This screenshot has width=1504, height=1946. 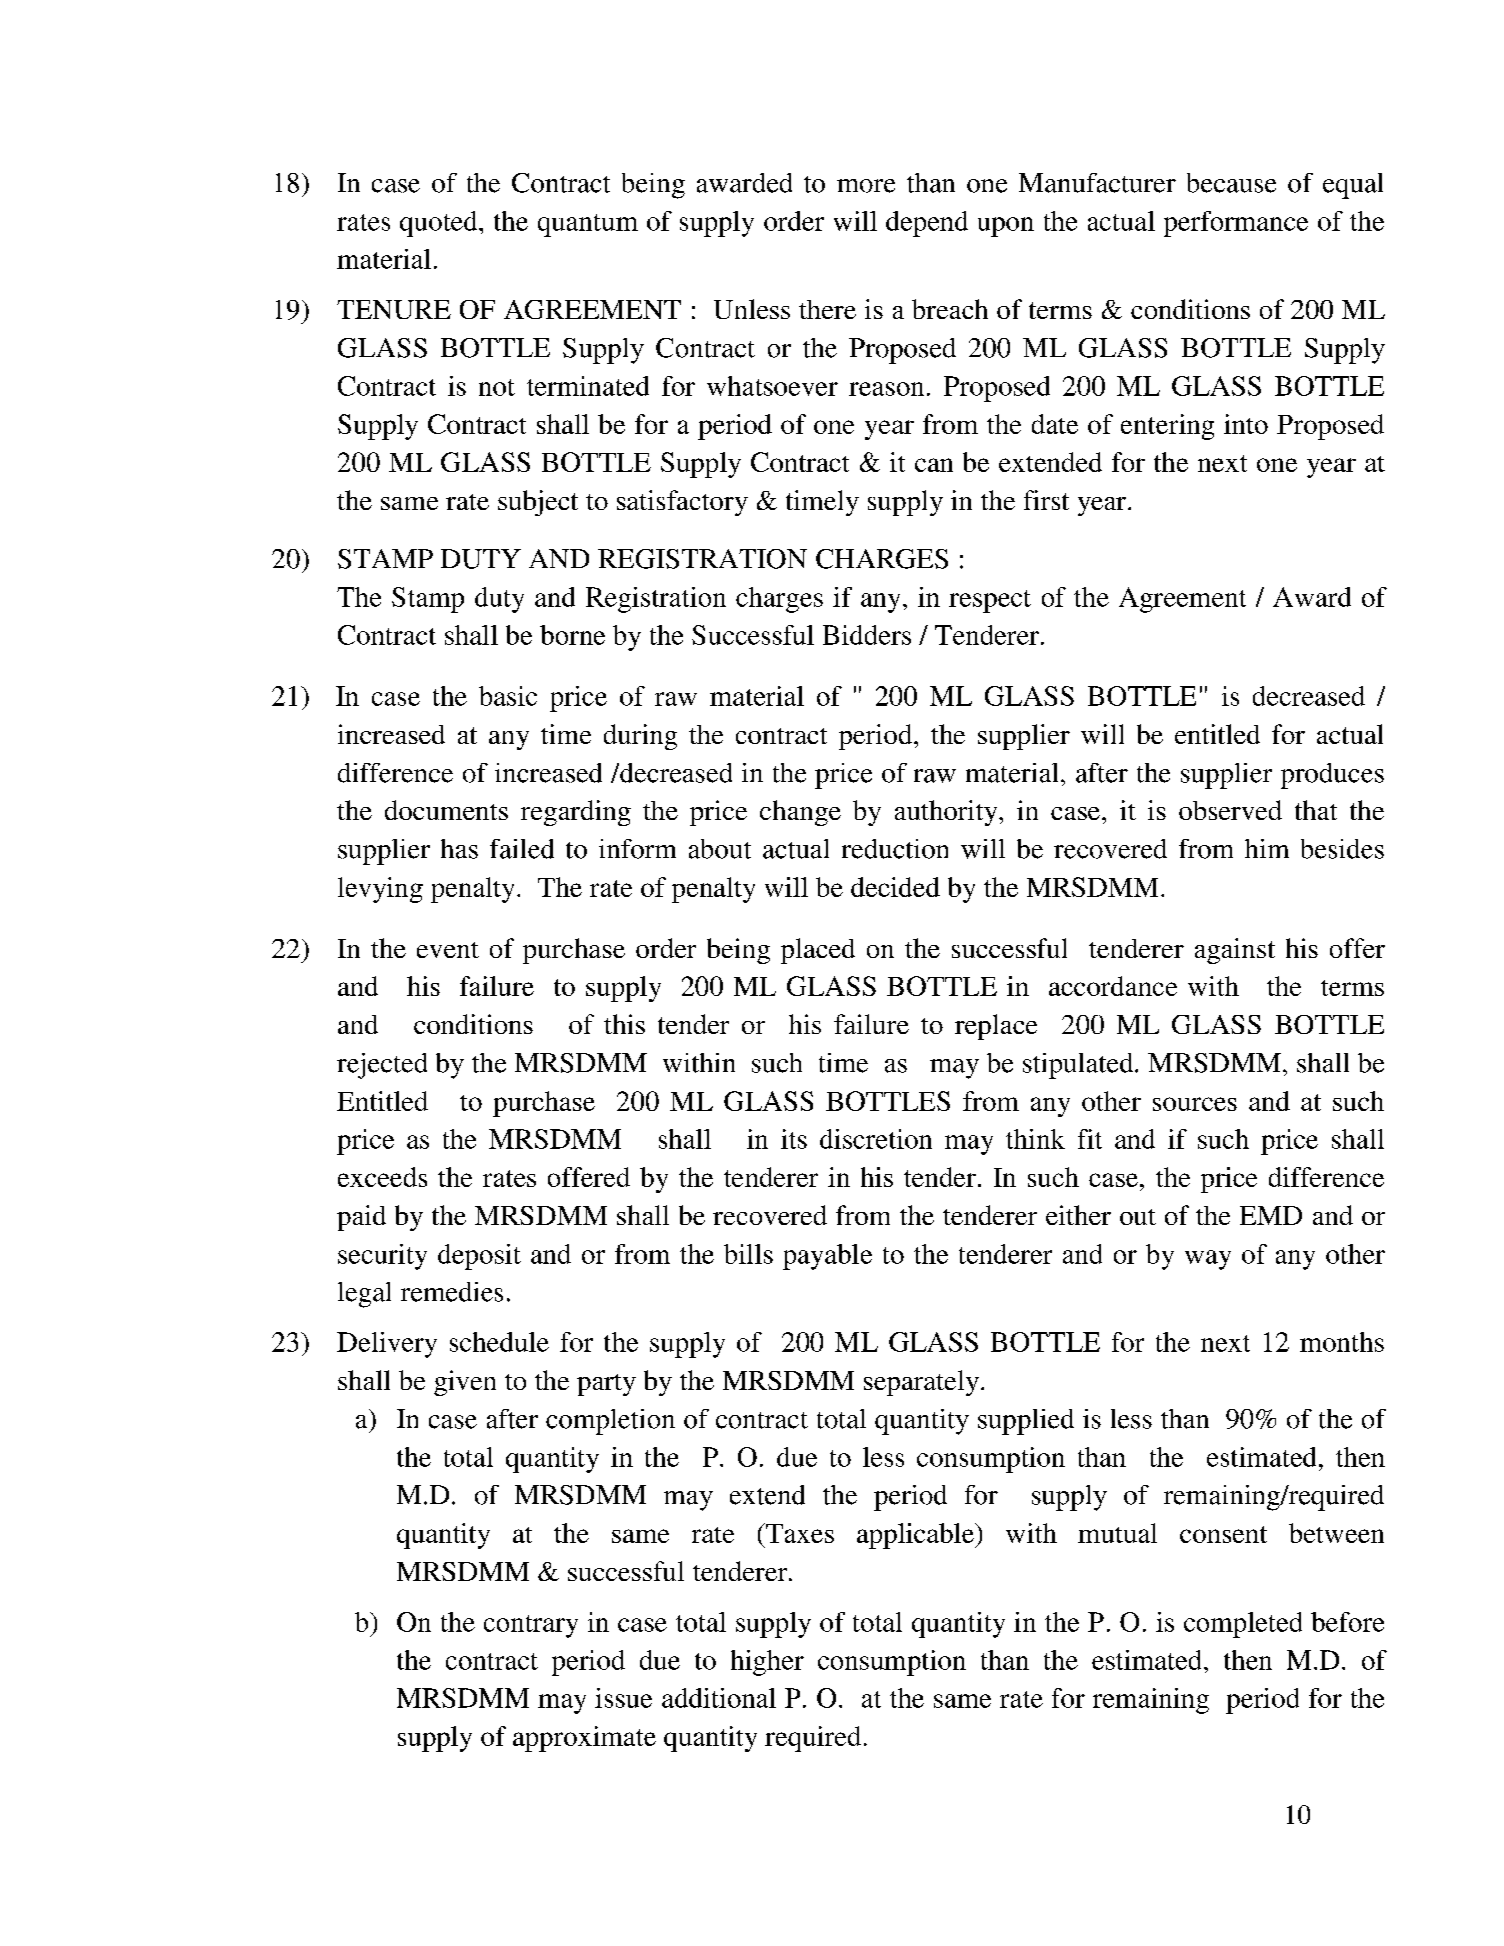 I want to click on completed, so click(x=1243, y=1625).
